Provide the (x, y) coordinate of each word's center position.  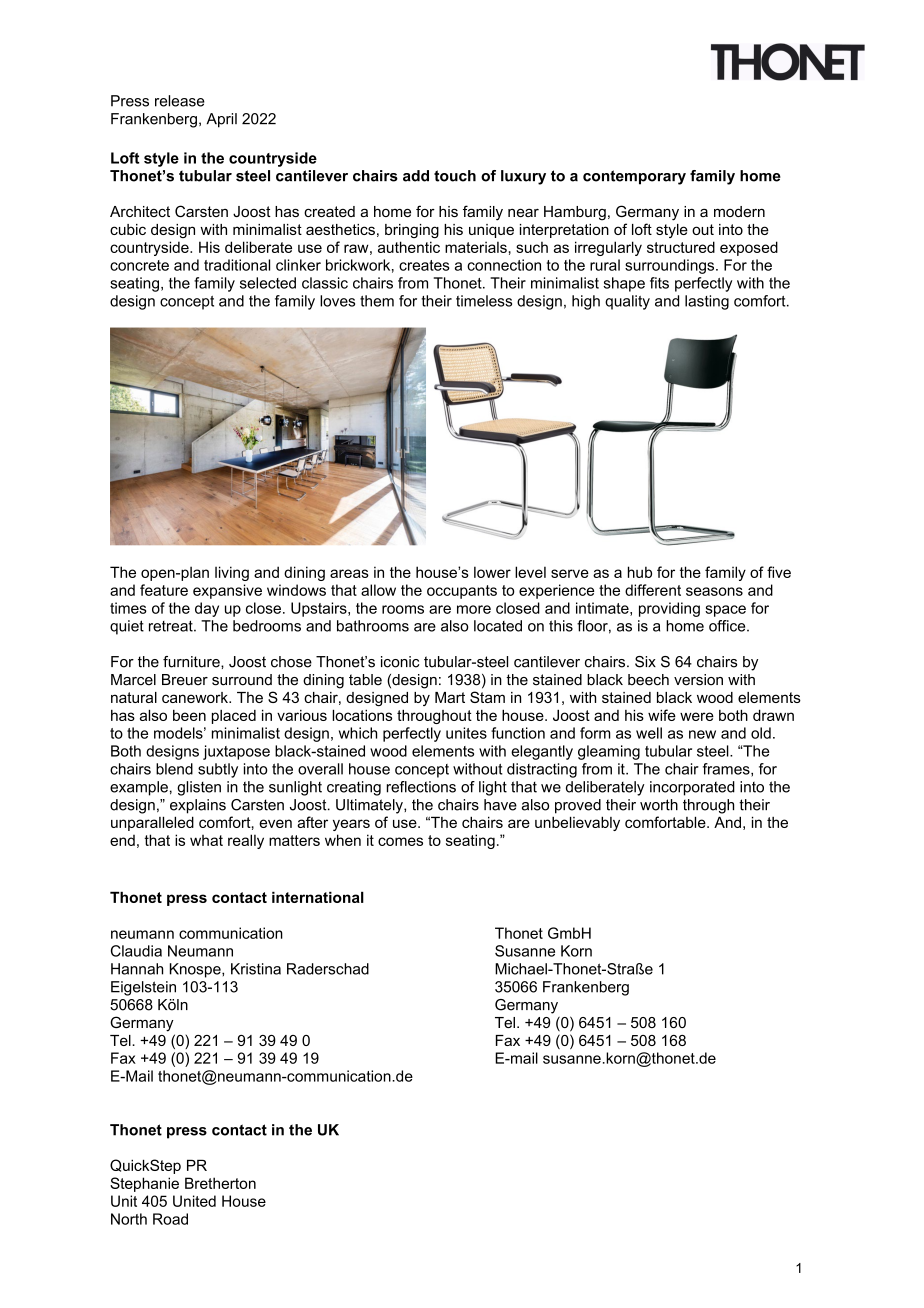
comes (400, 841)
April (221, 120)
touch (455, 176)
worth (659, 805)
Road (170, 1219)
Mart (450, 697)
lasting (707, 302)
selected (268, 283)
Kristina (256, 969)
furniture (192, 662)
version (698, 680)
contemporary (634, 177)
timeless (484, 301)
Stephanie (144, 1184)
